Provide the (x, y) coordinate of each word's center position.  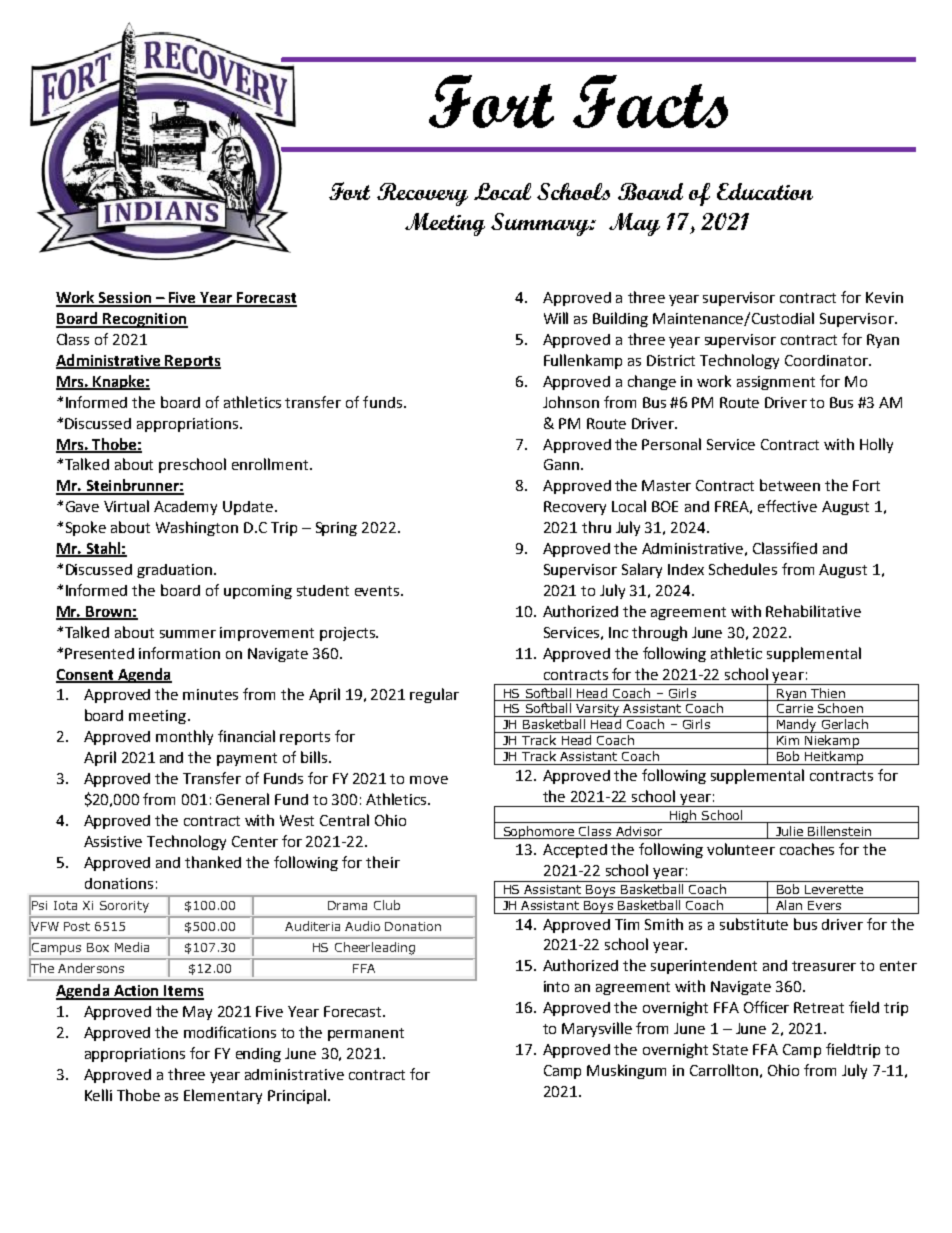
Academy (185, 508)
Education (765, 191)
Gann (563, 464)
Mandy (797, 726)
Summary (541, 224)
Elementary (223, 1096)
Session (125, 299)
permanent (366, 1034)
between (790, 485)
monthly (184, 737)
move (429, 780)
